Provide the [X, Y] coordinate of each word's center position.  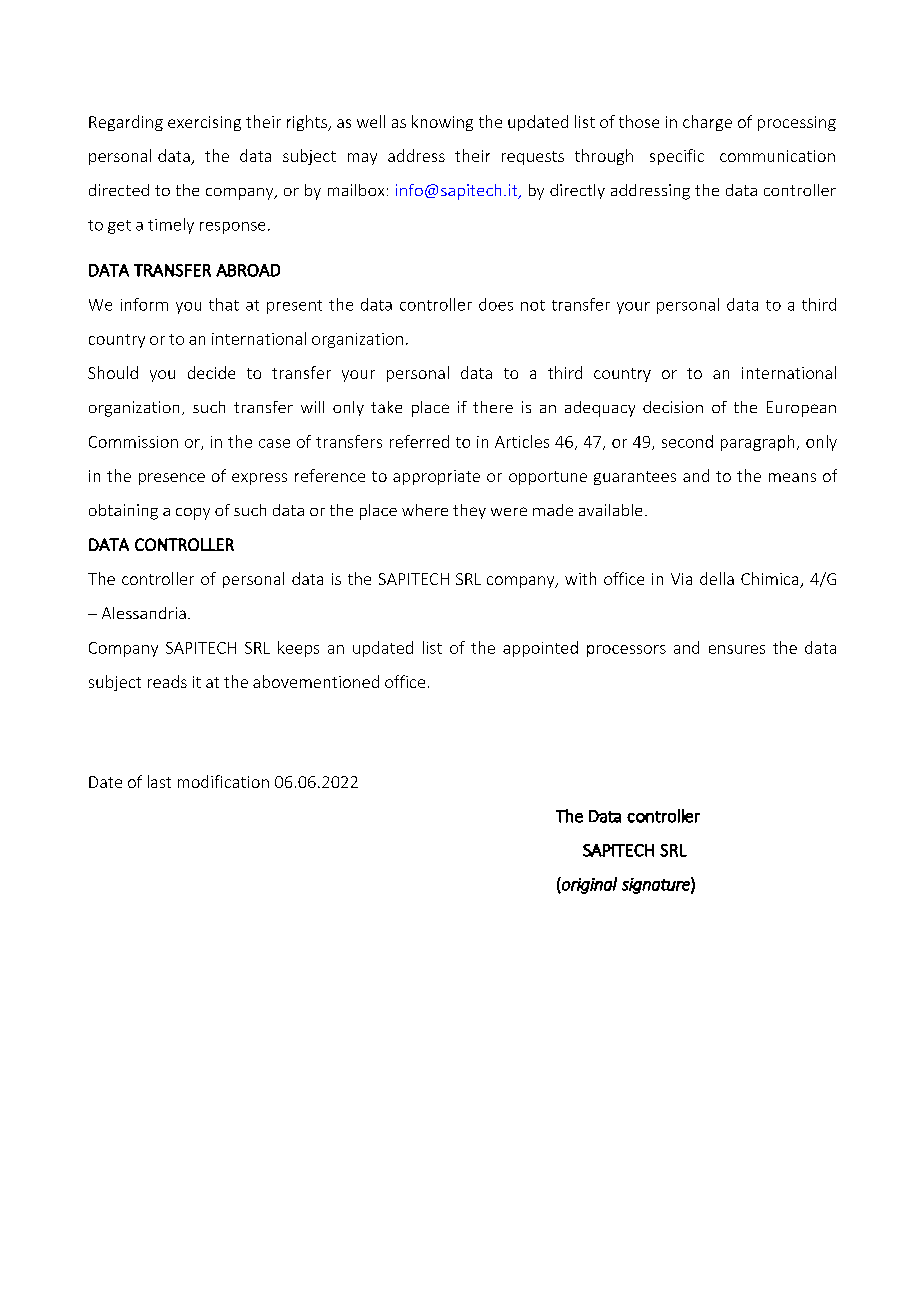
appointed [540, 649]
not [533, 305]
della [717, 578]
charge [707, 123]
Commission [133, 442]
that [224, 304]
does [496, 304]
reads [167, 681]
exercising [204, 123]
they [469, 511]
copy [193, 514]
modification [223, 781]
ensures [737, 649]
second [687, 441]
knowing [442, 123]
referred [419, 441]
